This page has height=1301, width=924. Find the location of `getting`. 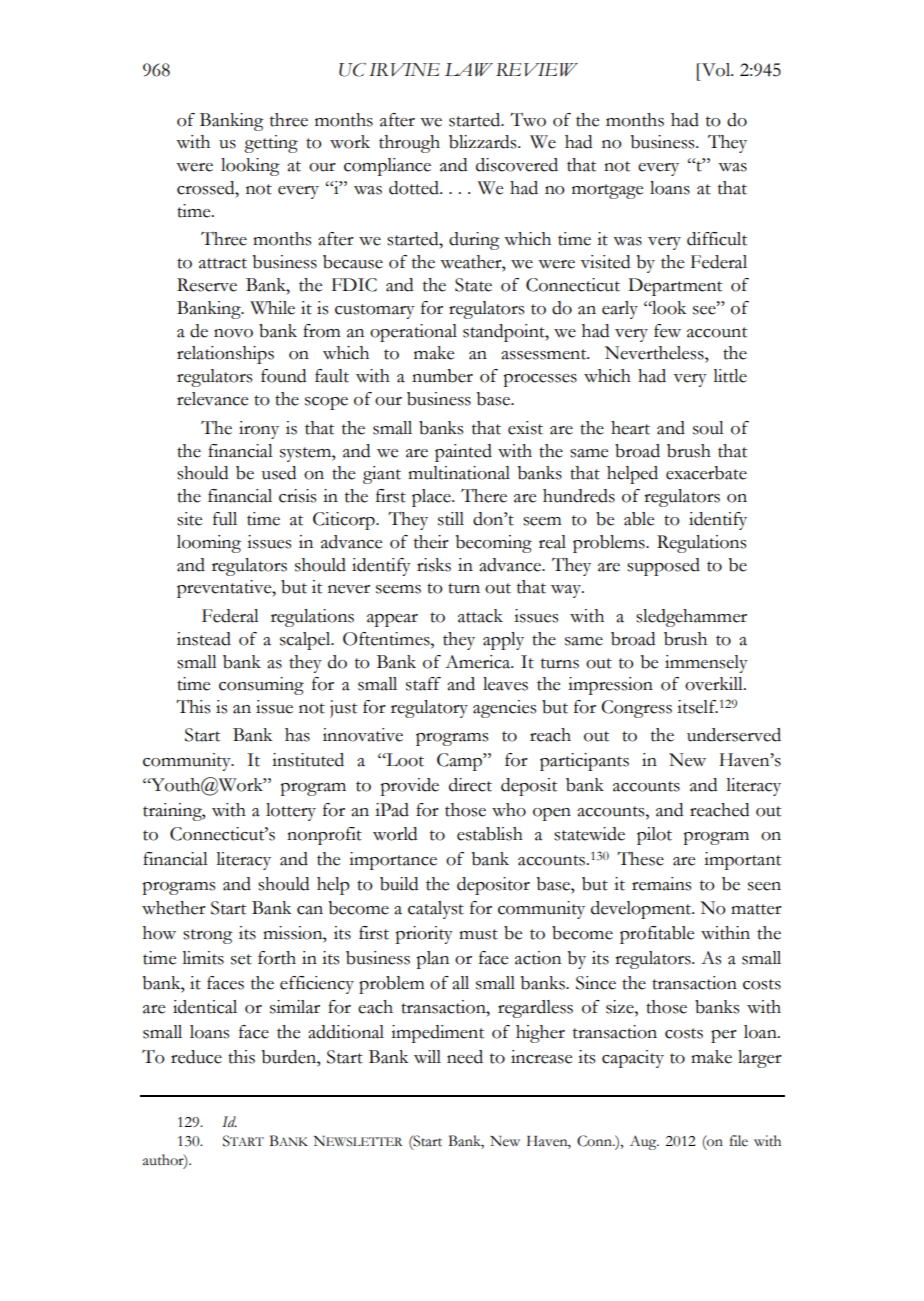

getting is located at coordinates (271, 144).
